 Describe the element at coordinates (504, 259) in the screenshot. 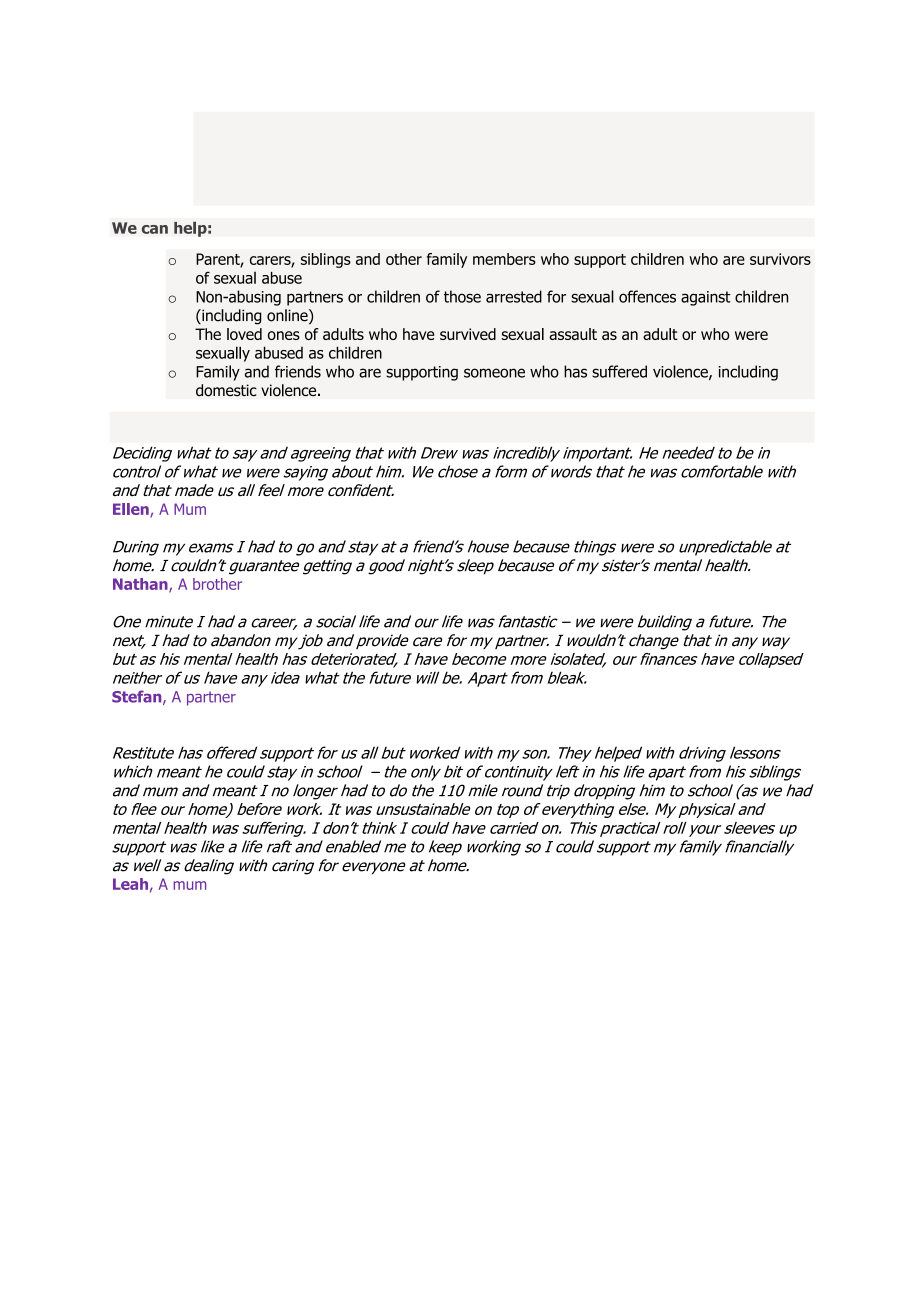

I see `members` at that location.
